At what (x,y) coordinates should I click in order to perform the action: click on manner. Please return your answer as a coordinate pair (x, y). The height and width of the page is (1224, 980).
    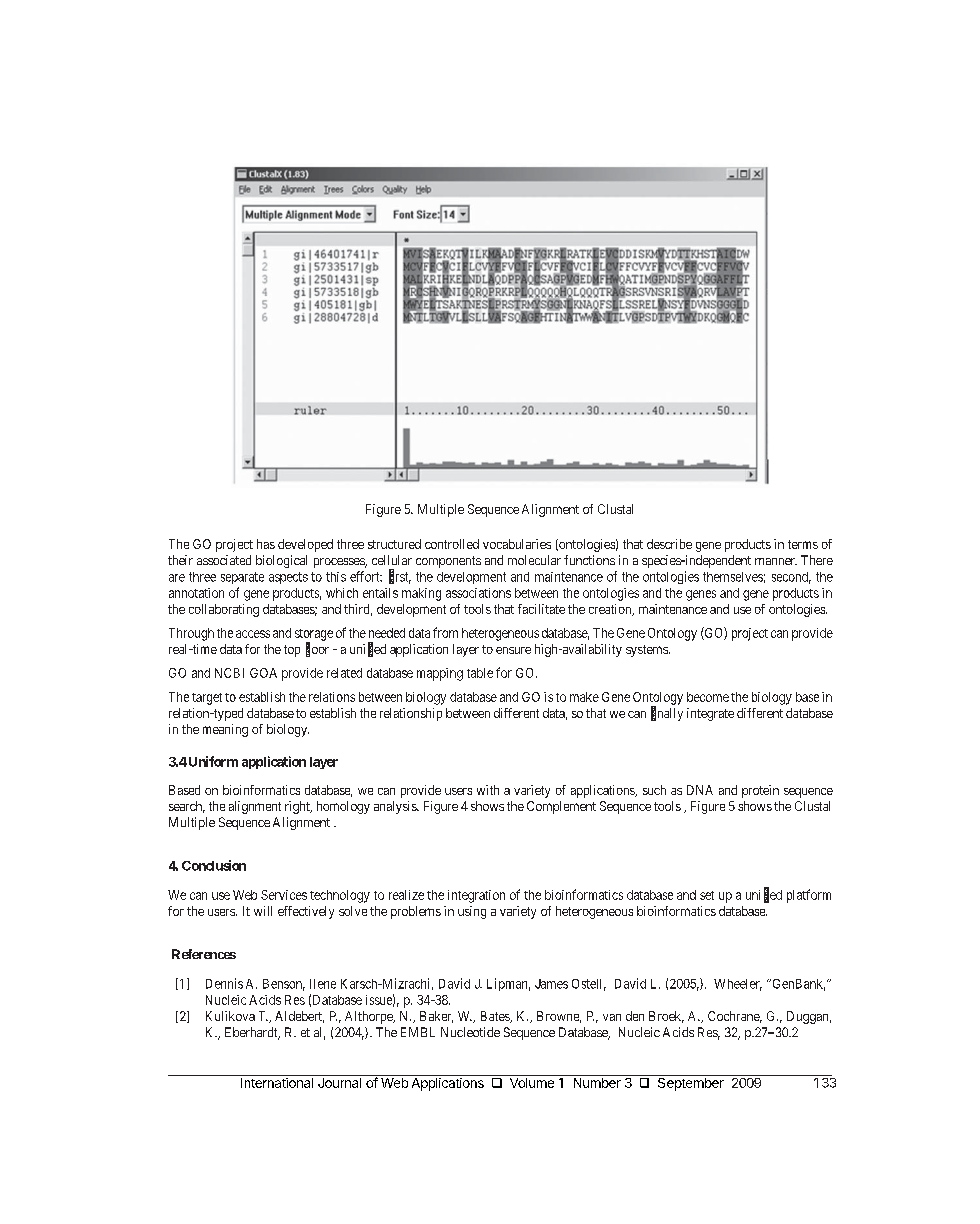
    Looking at the image, I should click on (776, 561).
